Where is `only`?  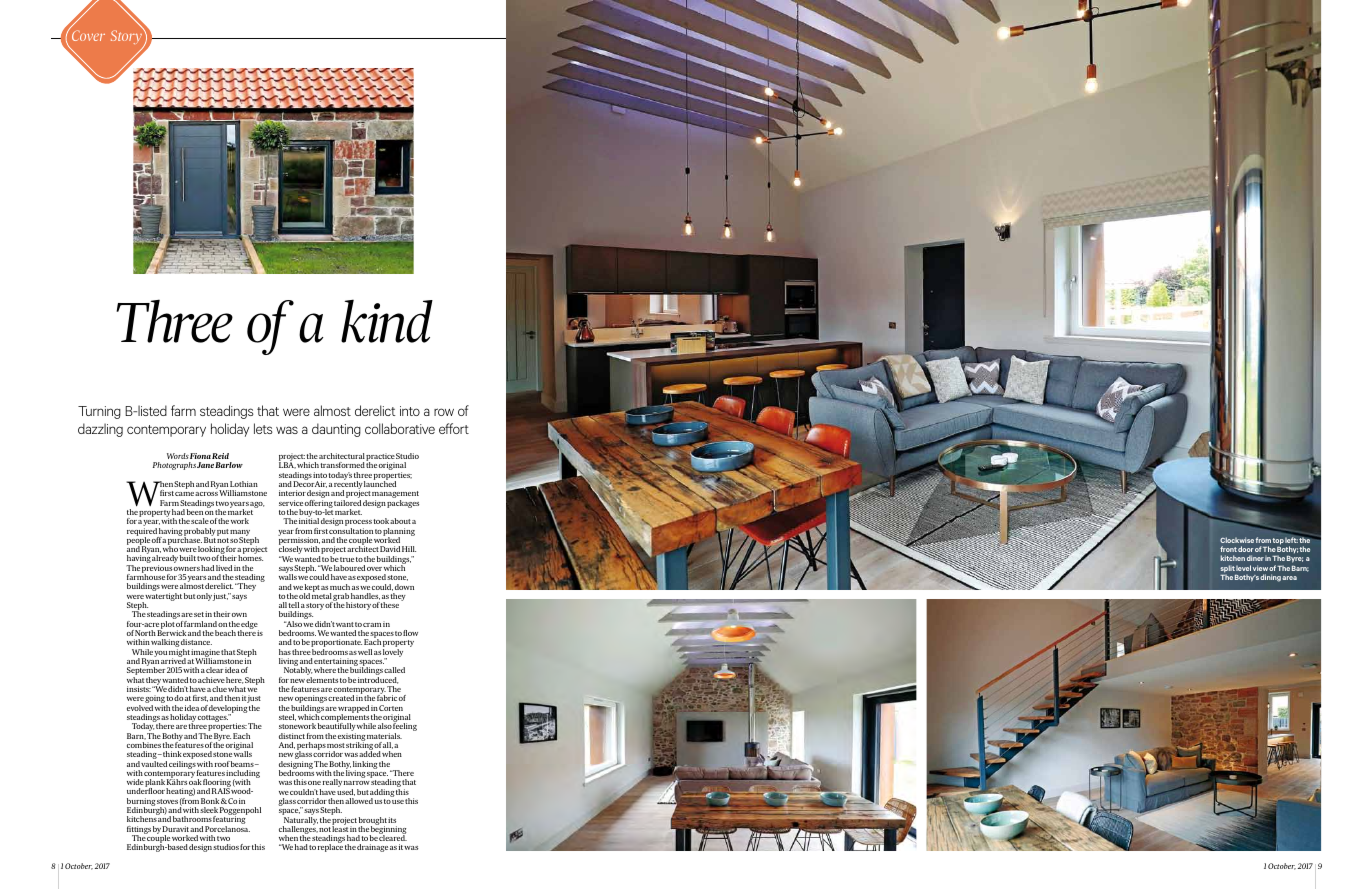 only is located at coordinates (204, 597).
